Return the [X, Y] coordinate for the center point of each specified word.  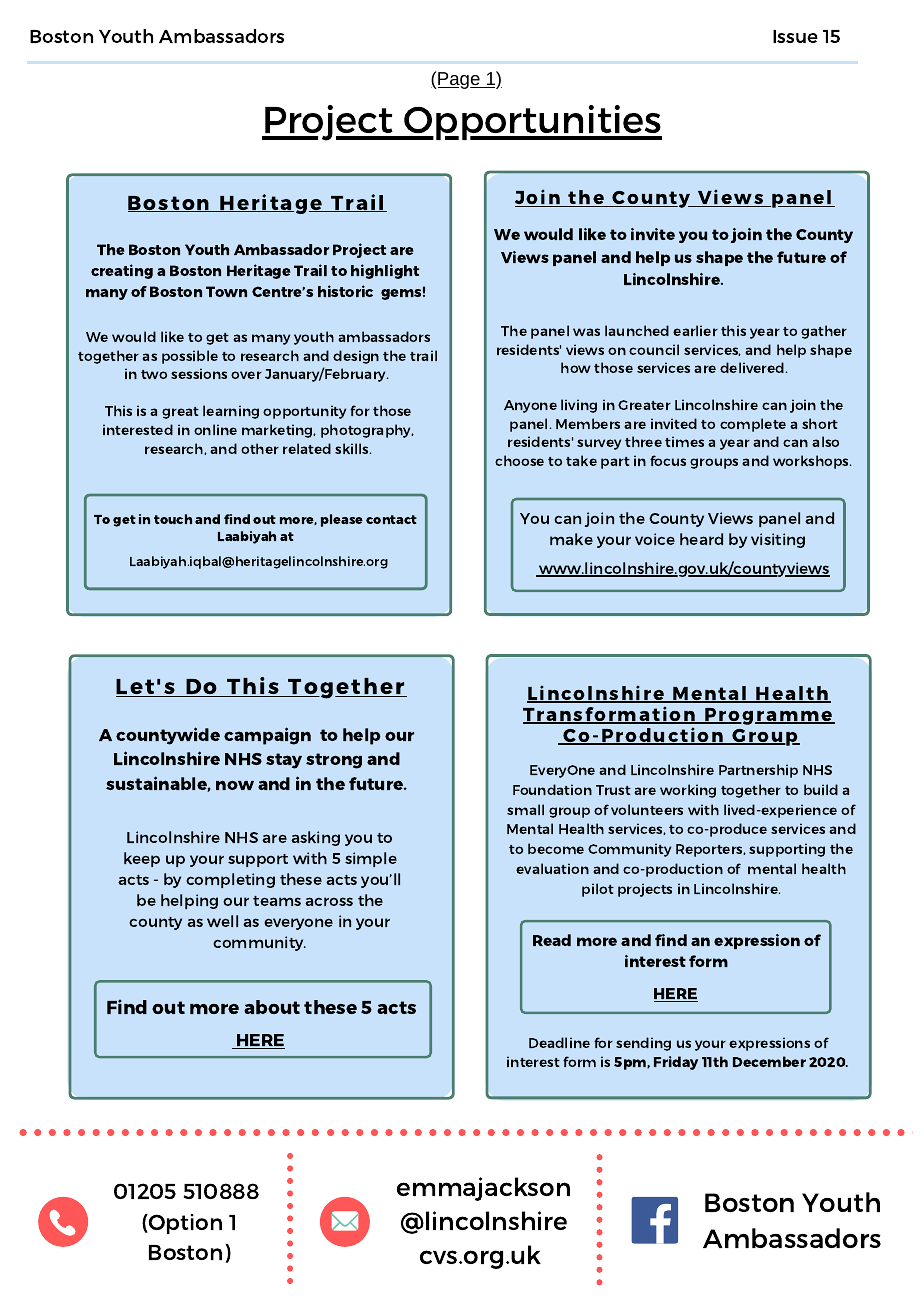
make [571, 539]
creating [122, 271]
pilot [598, 890]
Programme [769, 716]
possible [190, 357]
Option [184, 1224]
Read [552, 940]
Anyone [530, 406]
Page [459, 80]
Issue [795, 36]
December [769, 1061]
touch [173, 519]
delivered [752, 367]
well [222, 921]
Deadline [559, 1042]
